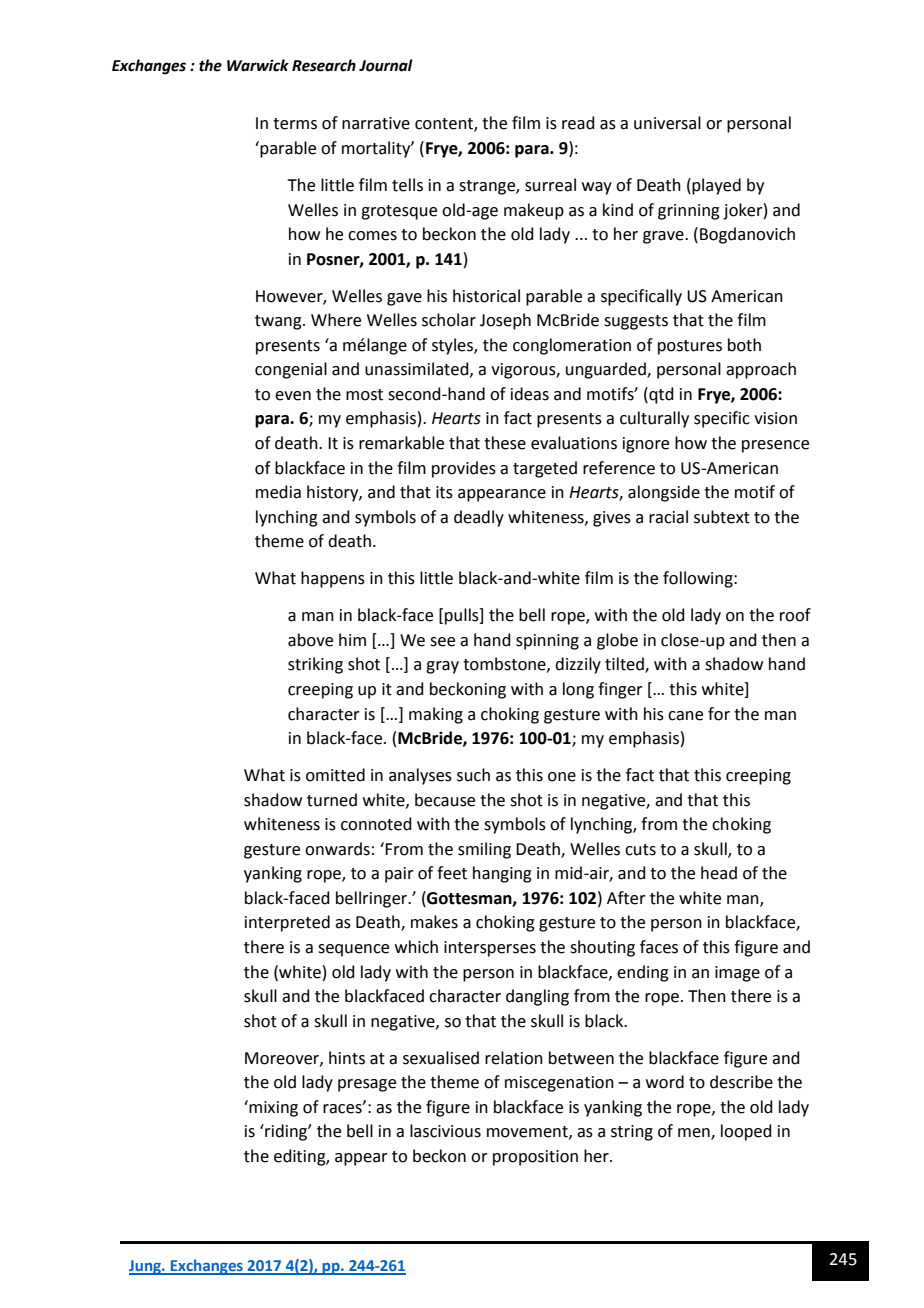  I want to click on universal, so click(667, 123).
